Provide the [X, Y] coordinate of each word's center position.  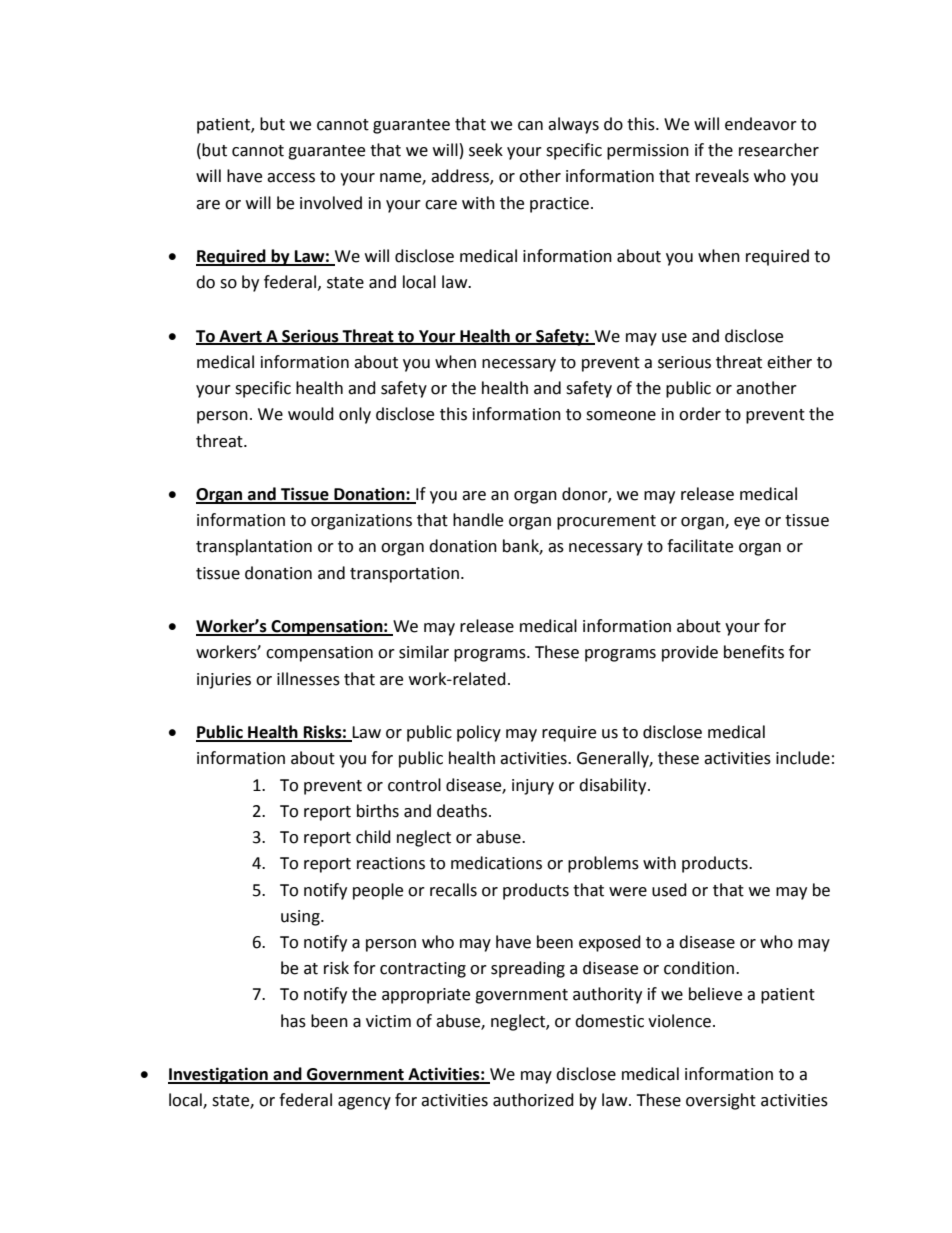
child [373, 837]
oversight [721, 1101]
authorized [533, 1100]
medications [496, 863]
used [669, 890]
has [293, 1021]
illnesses [308, 679]
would [311, 414]
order [700, 414]
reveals [722, 176]
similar [424, 652]
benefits [754, 652]
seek [486, 150]
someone [621, 416]
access [291, 178]
